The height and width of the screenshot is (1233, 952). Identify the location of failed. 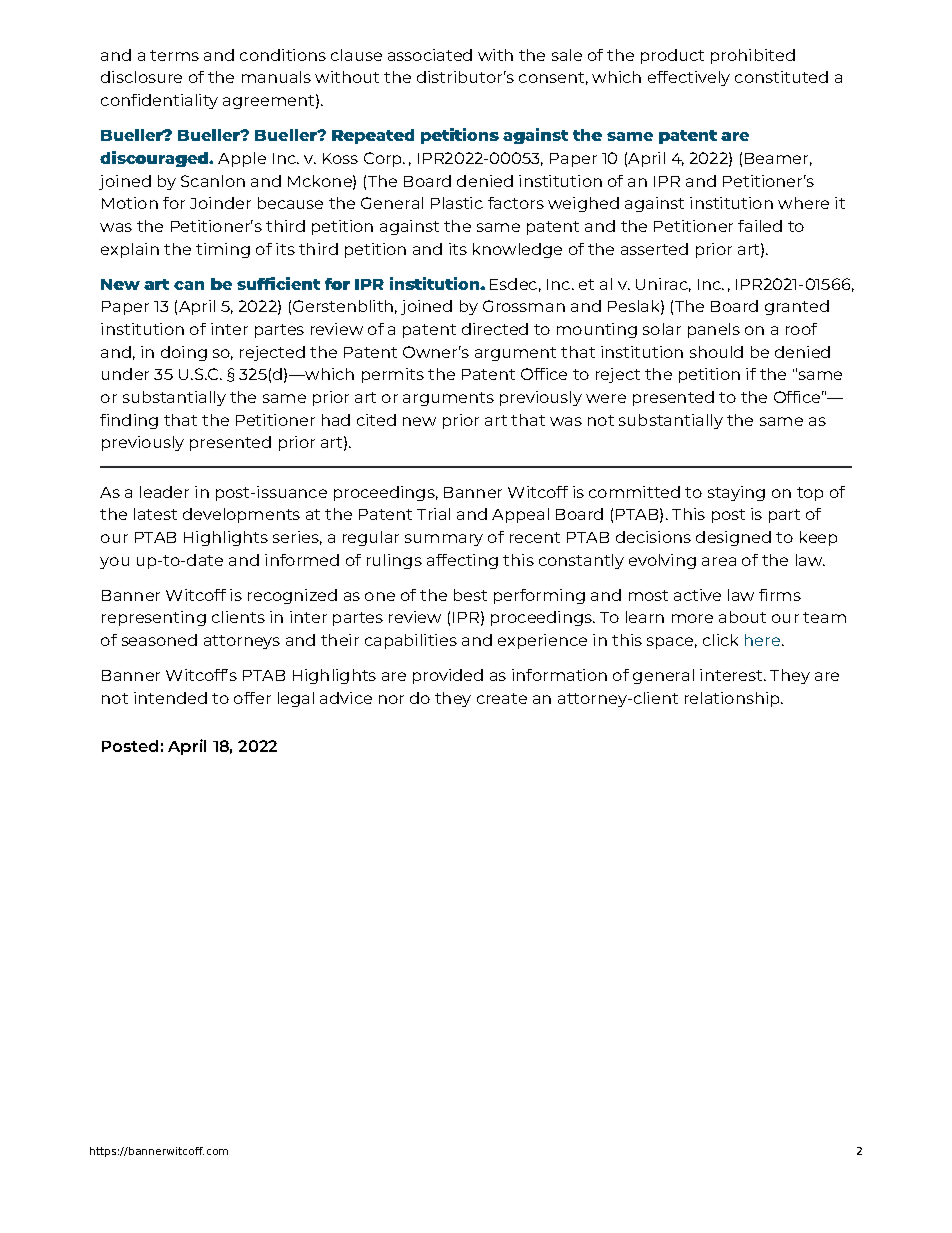
(760, 226).
